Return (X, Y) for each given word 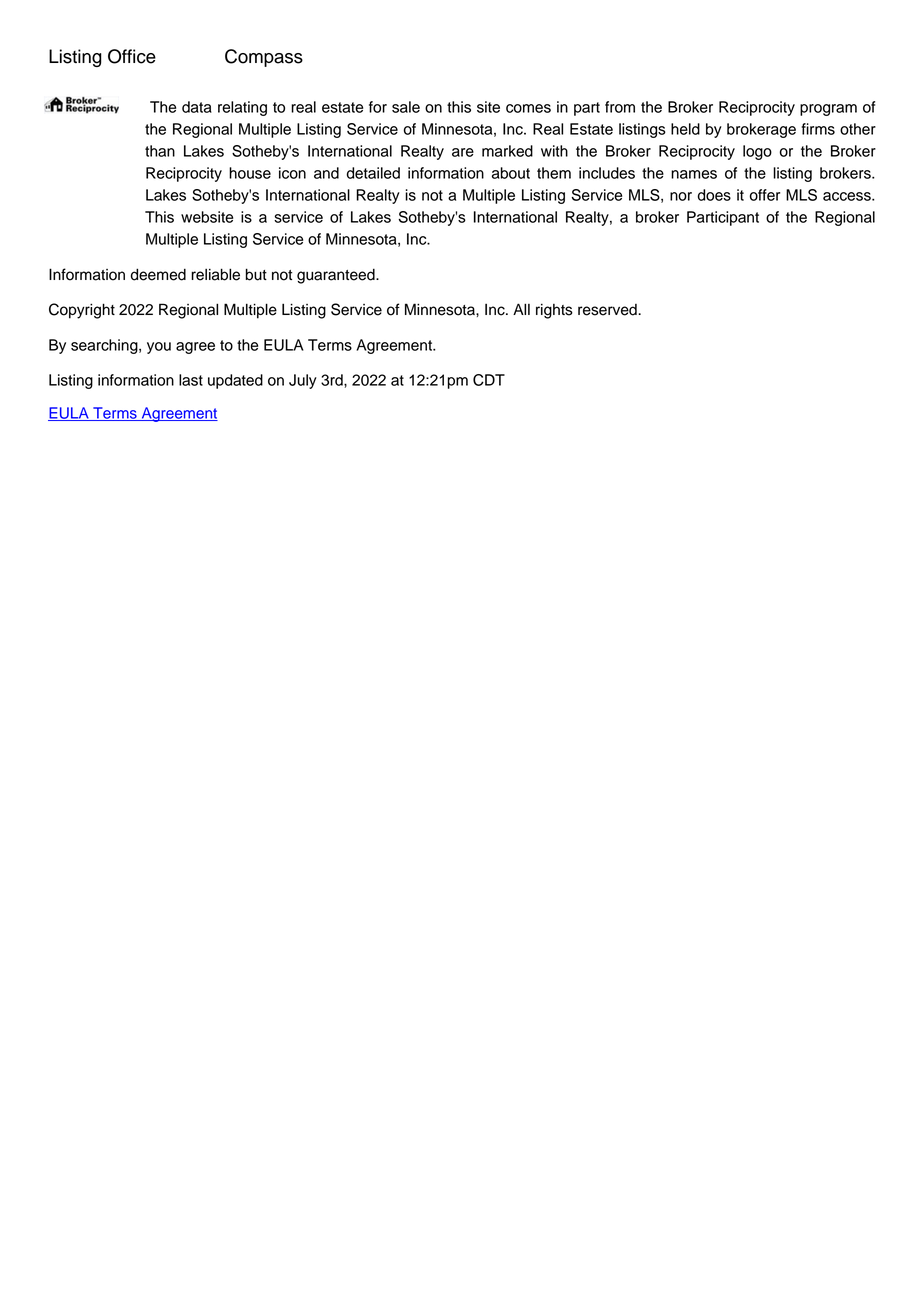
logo (757, 152)
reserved (608, 310)
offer (765, 195)
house (250, 173)
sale (406, 107)
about (511, 173)
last (191, 380)
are (463, 152)
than (160, 151)
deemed (158, 274)
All (521, 309)
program (828, 110)
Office (132, 56)
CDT (489, 380)
